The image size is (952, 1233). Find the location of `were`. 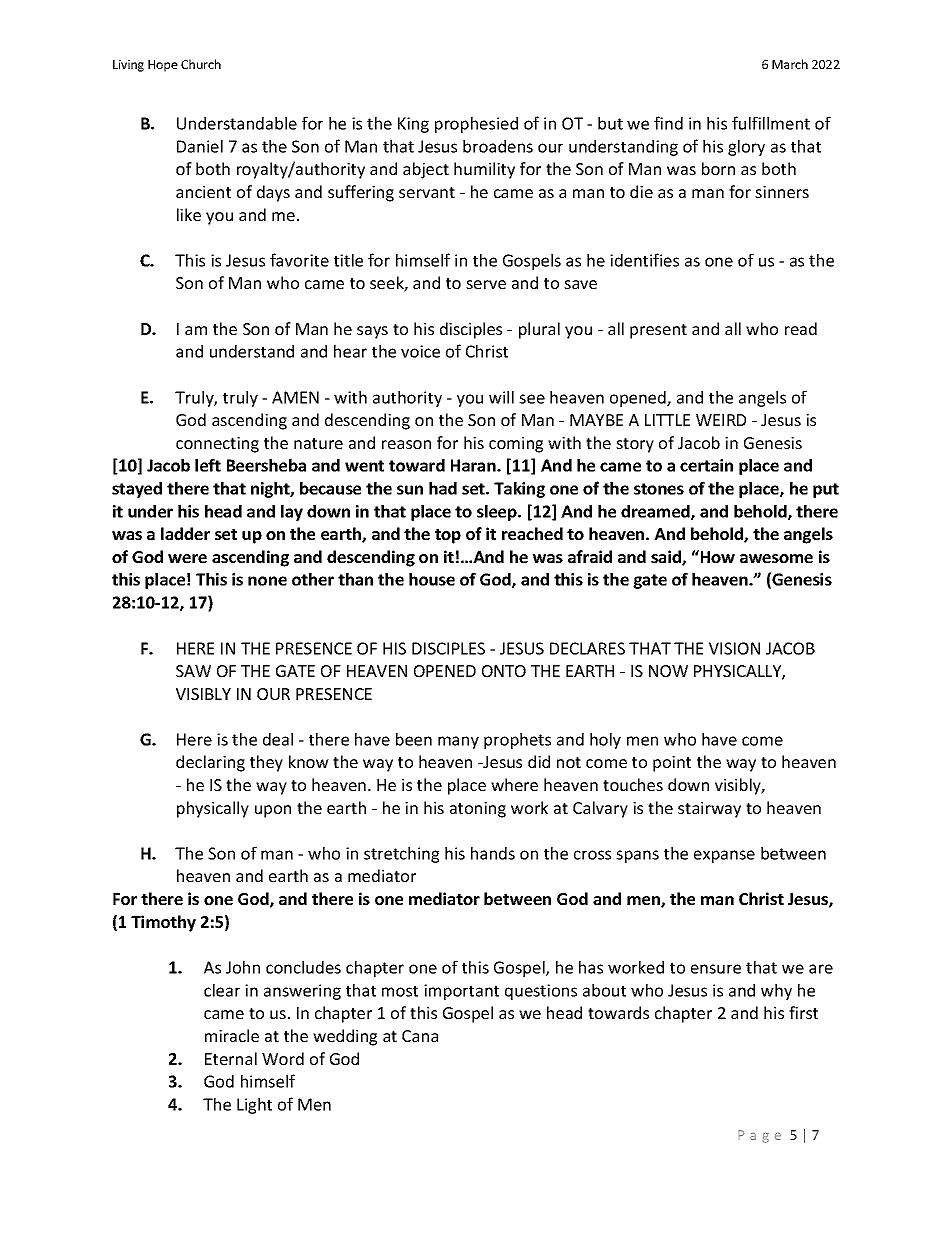

were is located at coordinates (187, 558).
